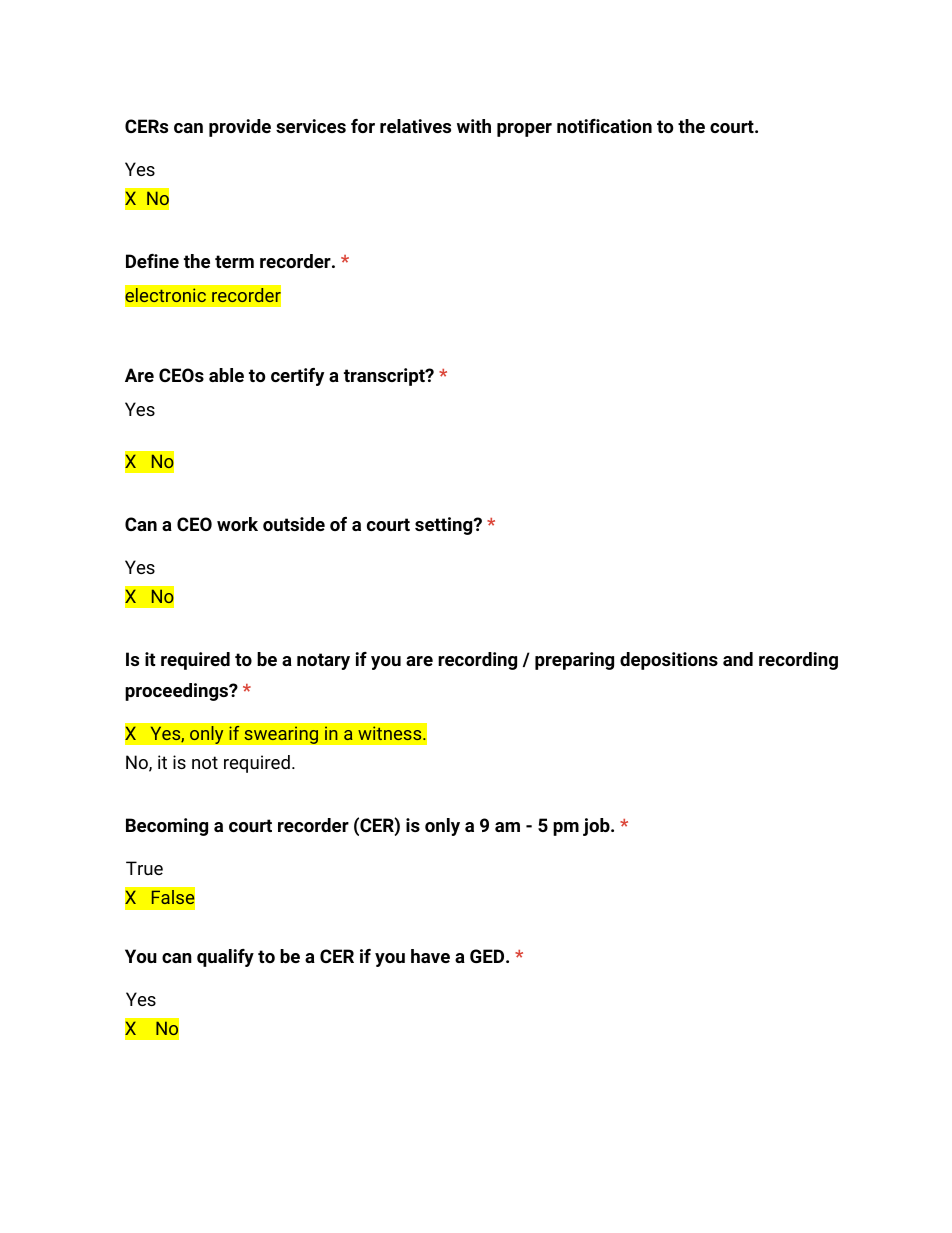 This page has height=1233, width=952. Describe the element at coordinates (415, 126) in the page. I see `relatives` at that location.
